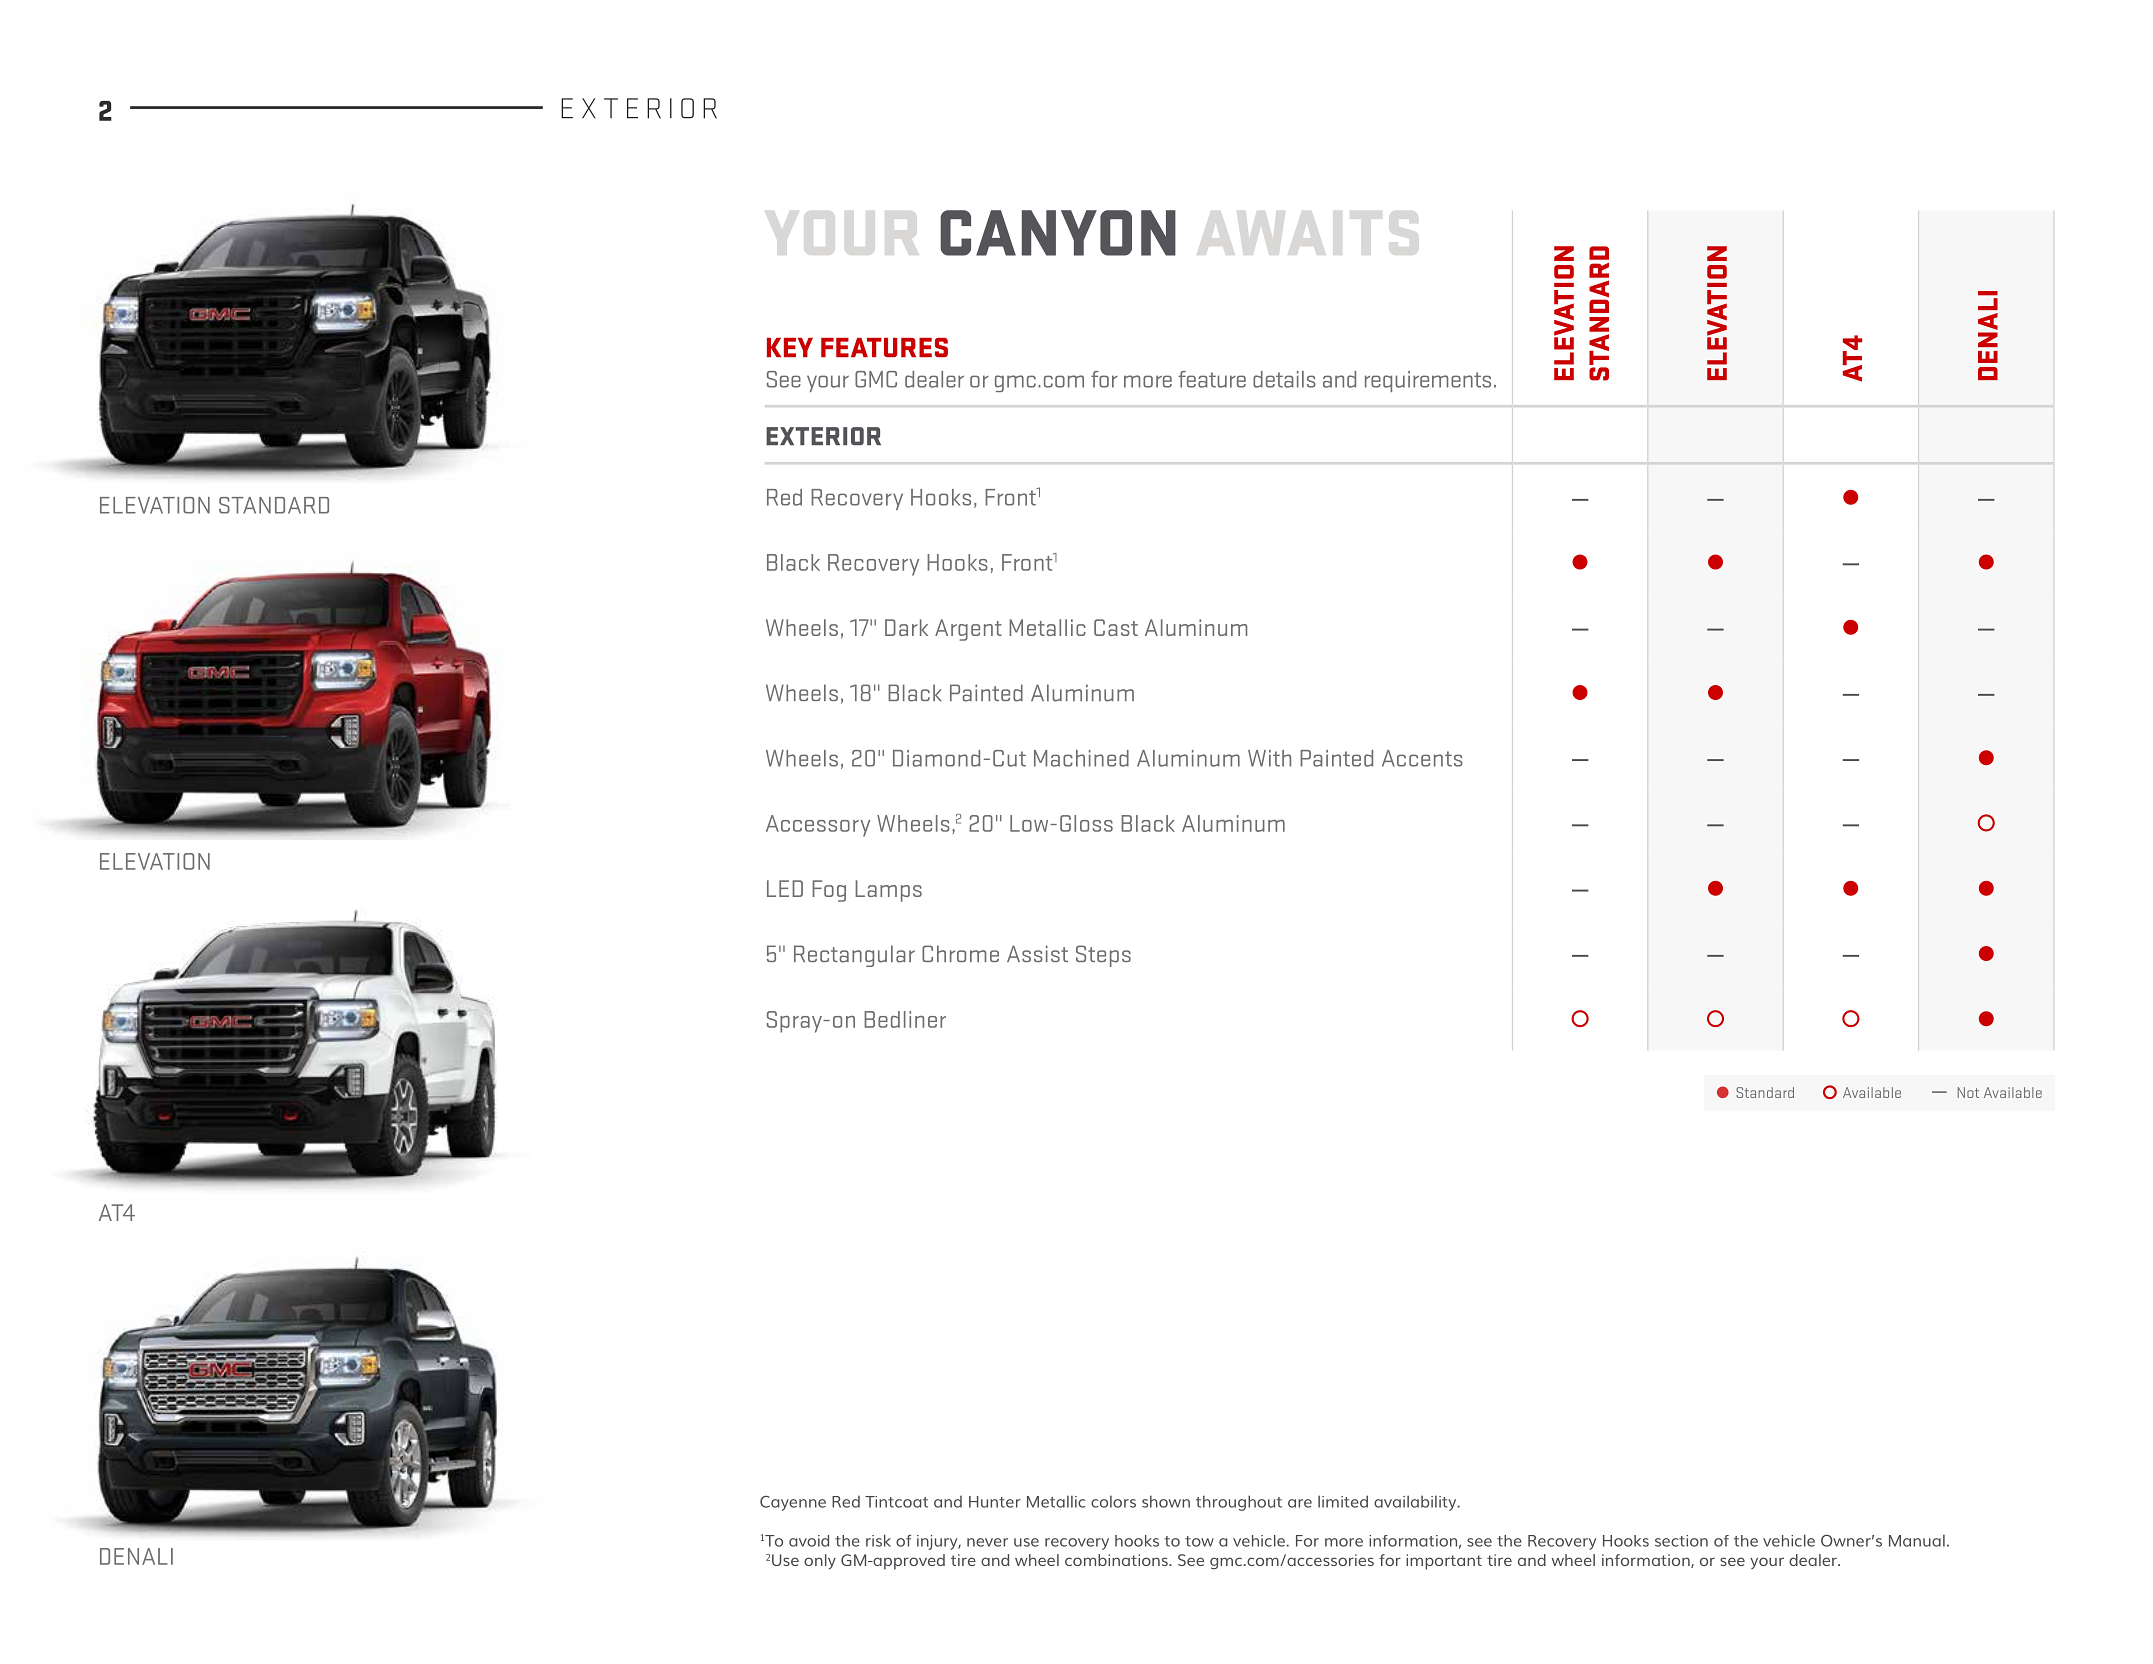  Describe the element at coordinates (1428, 381) in the screenshot. I see `requirements` at that location.
